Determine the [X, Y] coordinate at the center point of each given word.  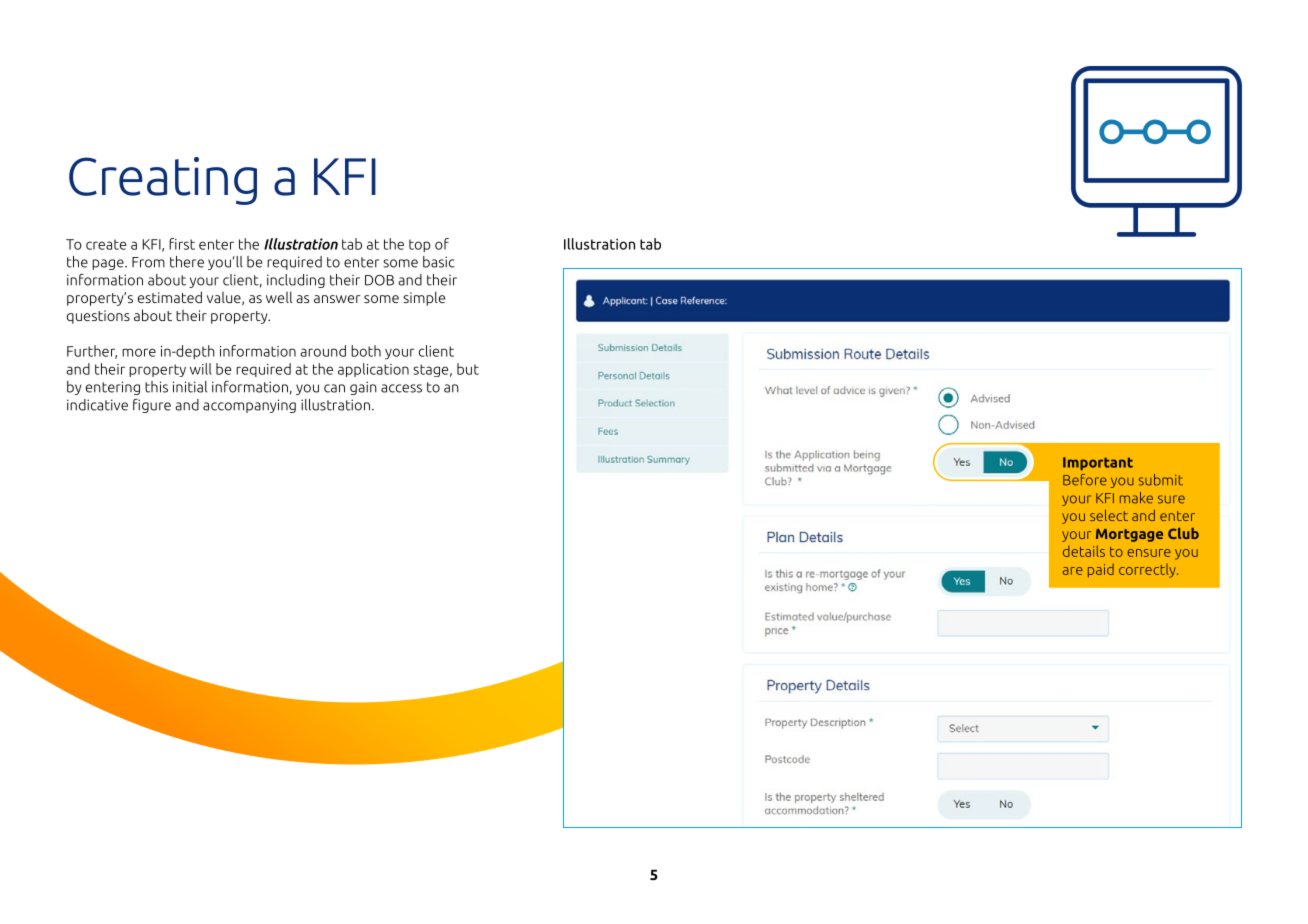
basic [439, 262]
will [201, 369]
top [420, 245]
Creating [163, 181]
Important [1098, 463]
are [1073, 571]
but [468, 369]
